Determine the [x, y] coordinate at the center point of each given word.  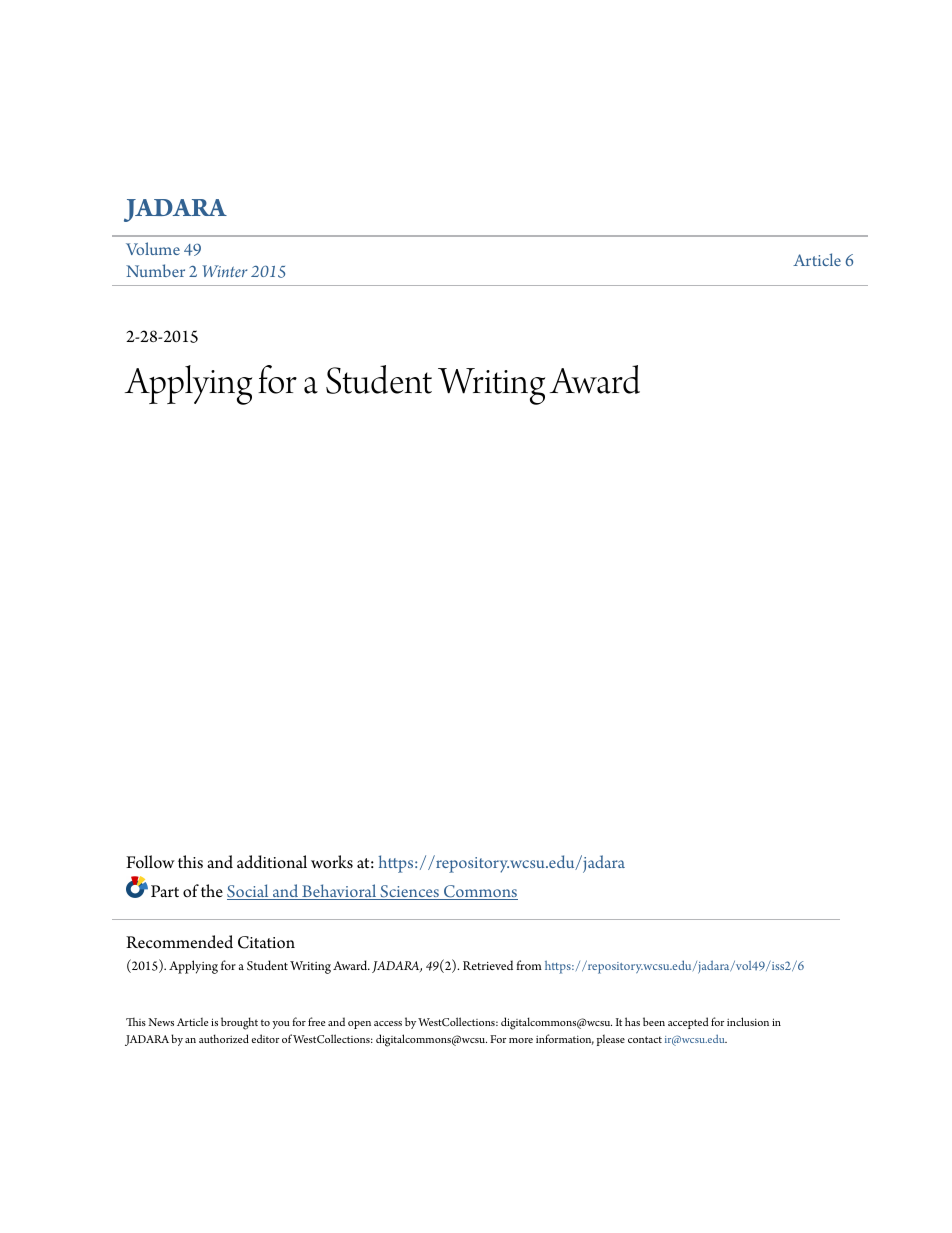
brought [239, 1023]
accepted [688, 1023]
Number [155, 270]
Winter [224, 271]
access [388, 1023]
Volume [153, 248]
